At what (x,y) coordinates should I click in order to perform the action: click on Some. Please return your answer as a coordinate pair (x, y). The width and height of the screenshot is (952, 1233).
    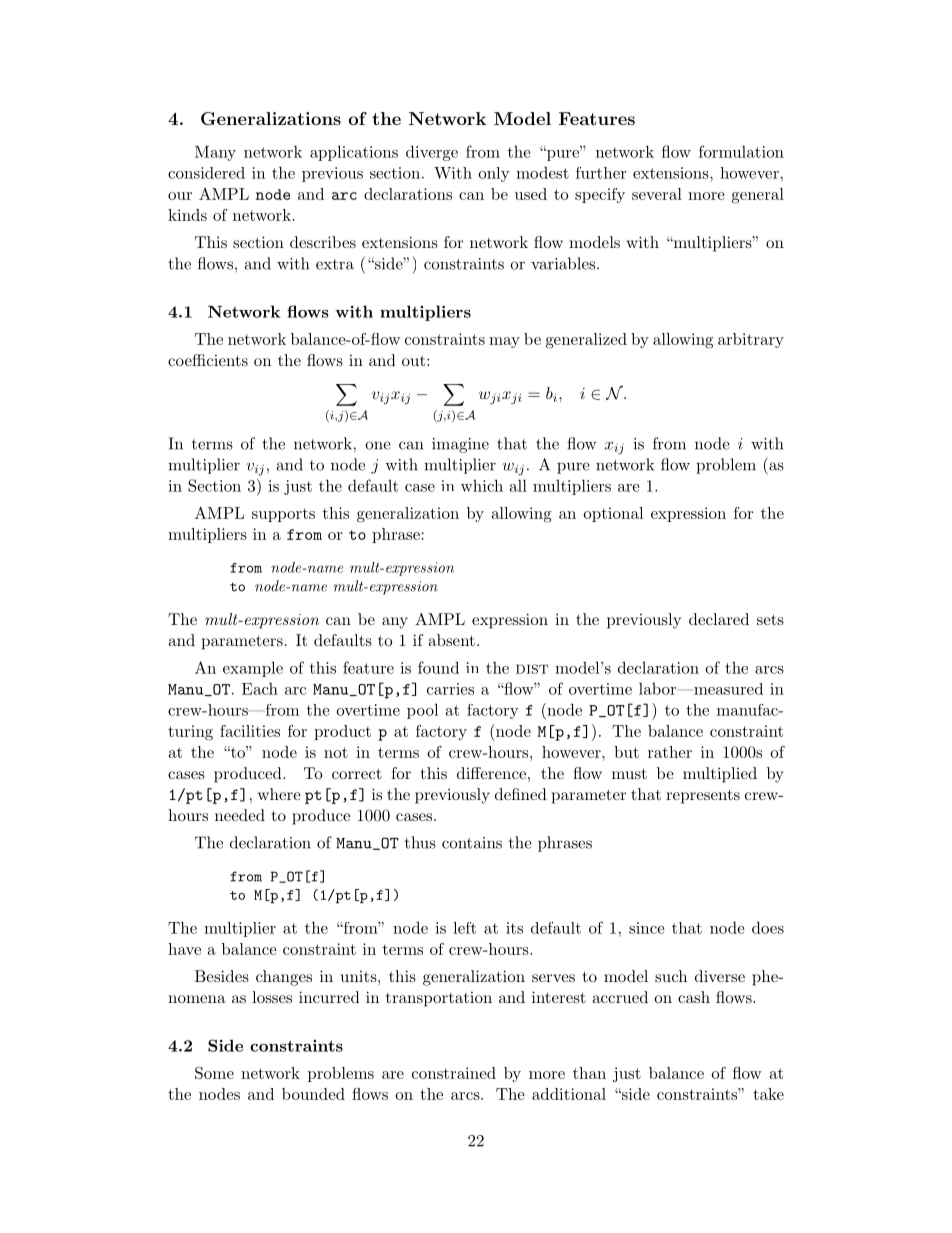
    Looking at the image, I should click on (214, 1073).
